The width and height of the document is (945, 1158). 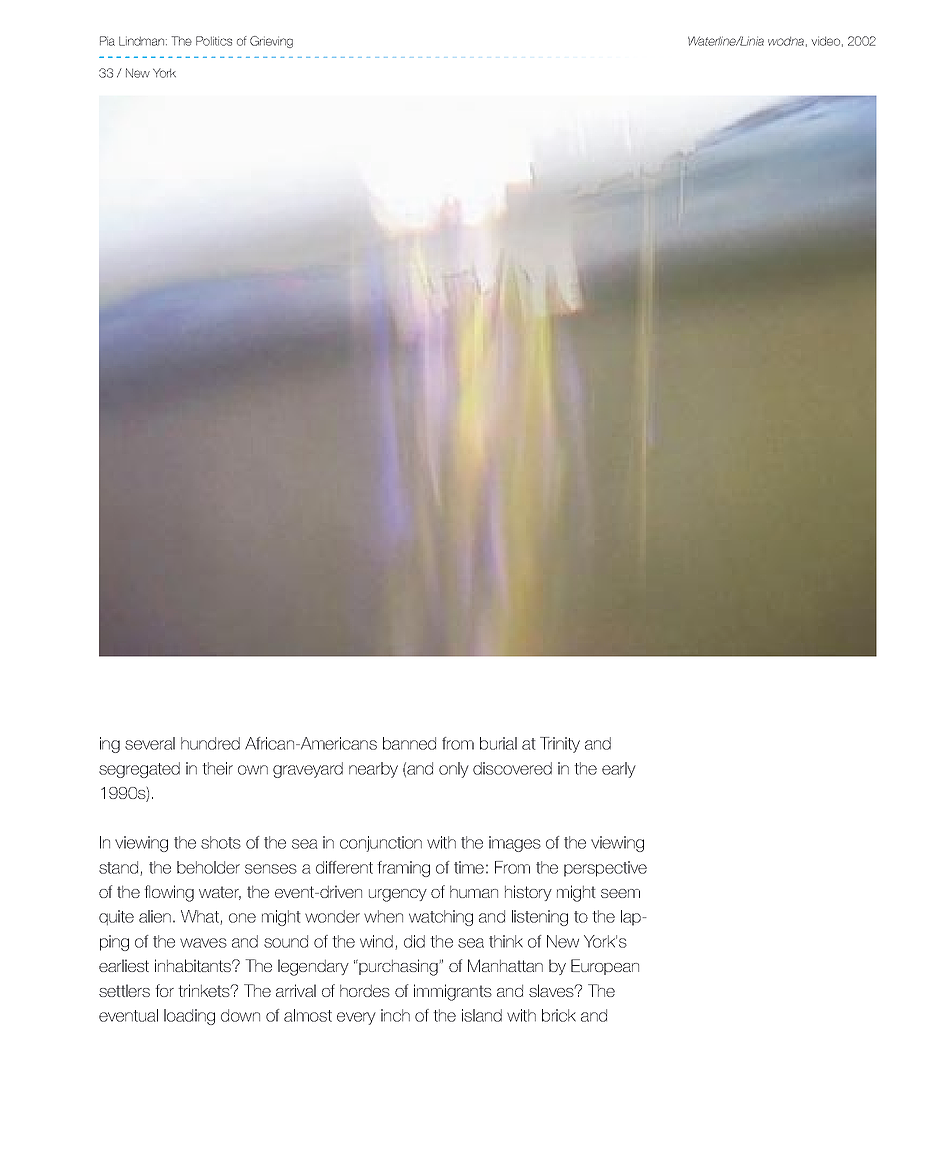 I want to click on banned, so click(x=409, y=743).
